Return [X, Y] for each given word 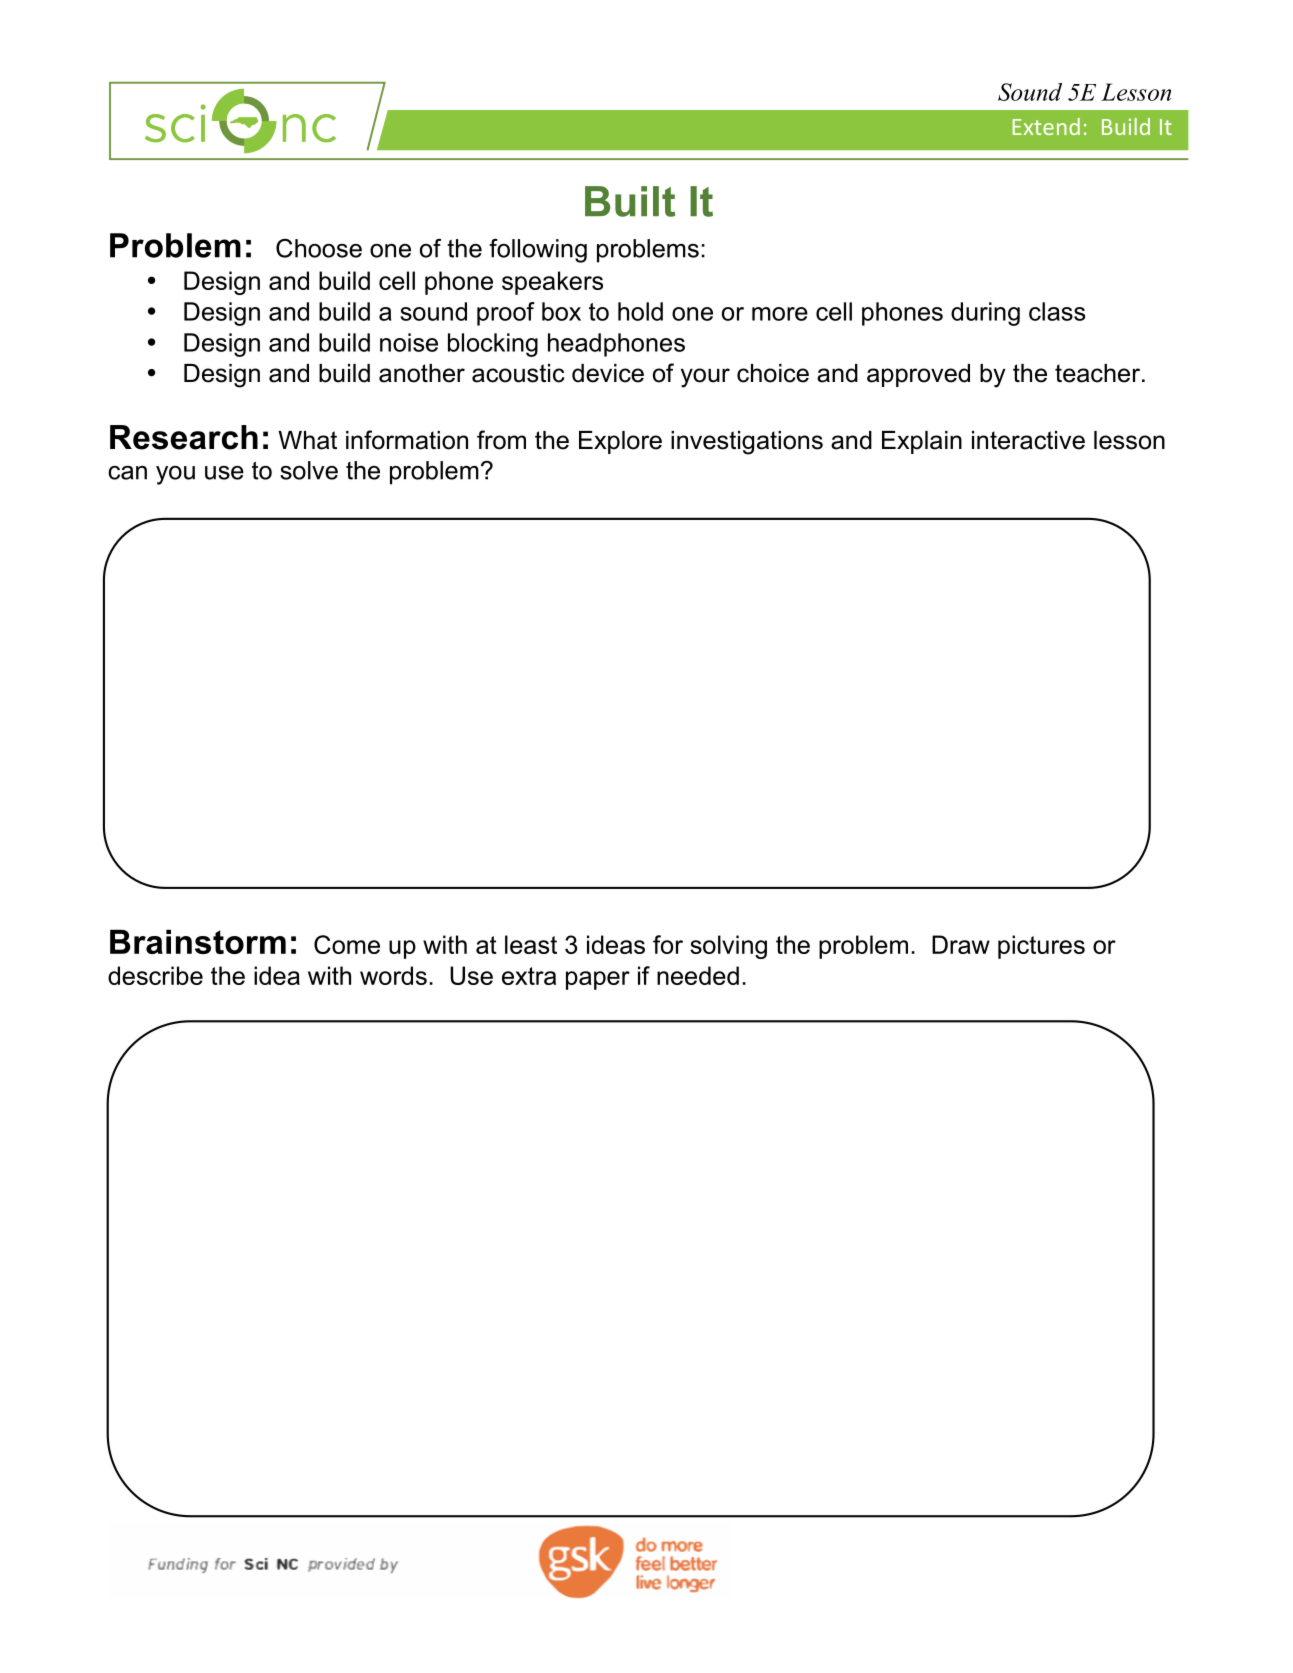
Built [630, 201]
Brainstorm [198, 941]
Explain [922, 442]
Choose [319, 248]
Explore [620, 442]
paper [598, 980]
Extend [1046, 126]
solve [309, 470]
